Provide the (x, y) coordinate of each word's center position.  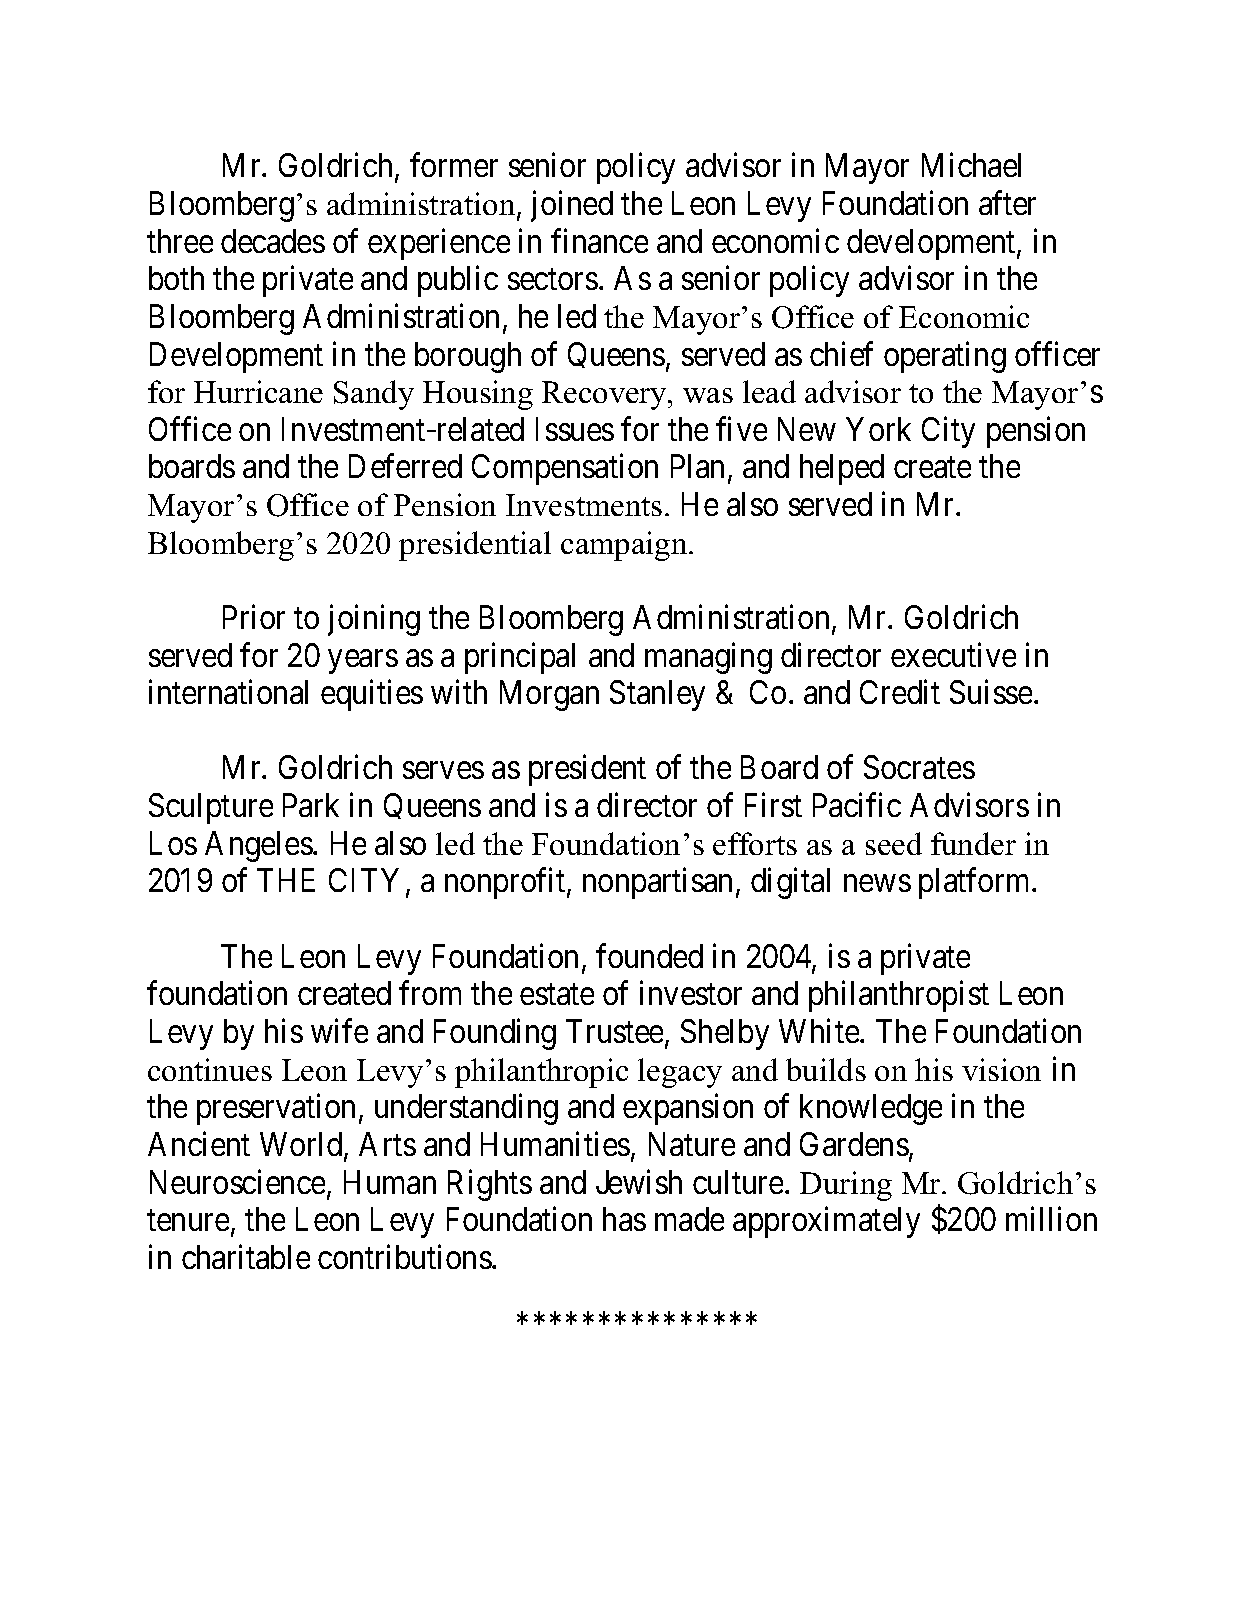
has (624, 1219)
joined (572, 206)
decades (273, 241)
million (1051, 1219)
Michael (971, 165)
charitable (246, 1256)
